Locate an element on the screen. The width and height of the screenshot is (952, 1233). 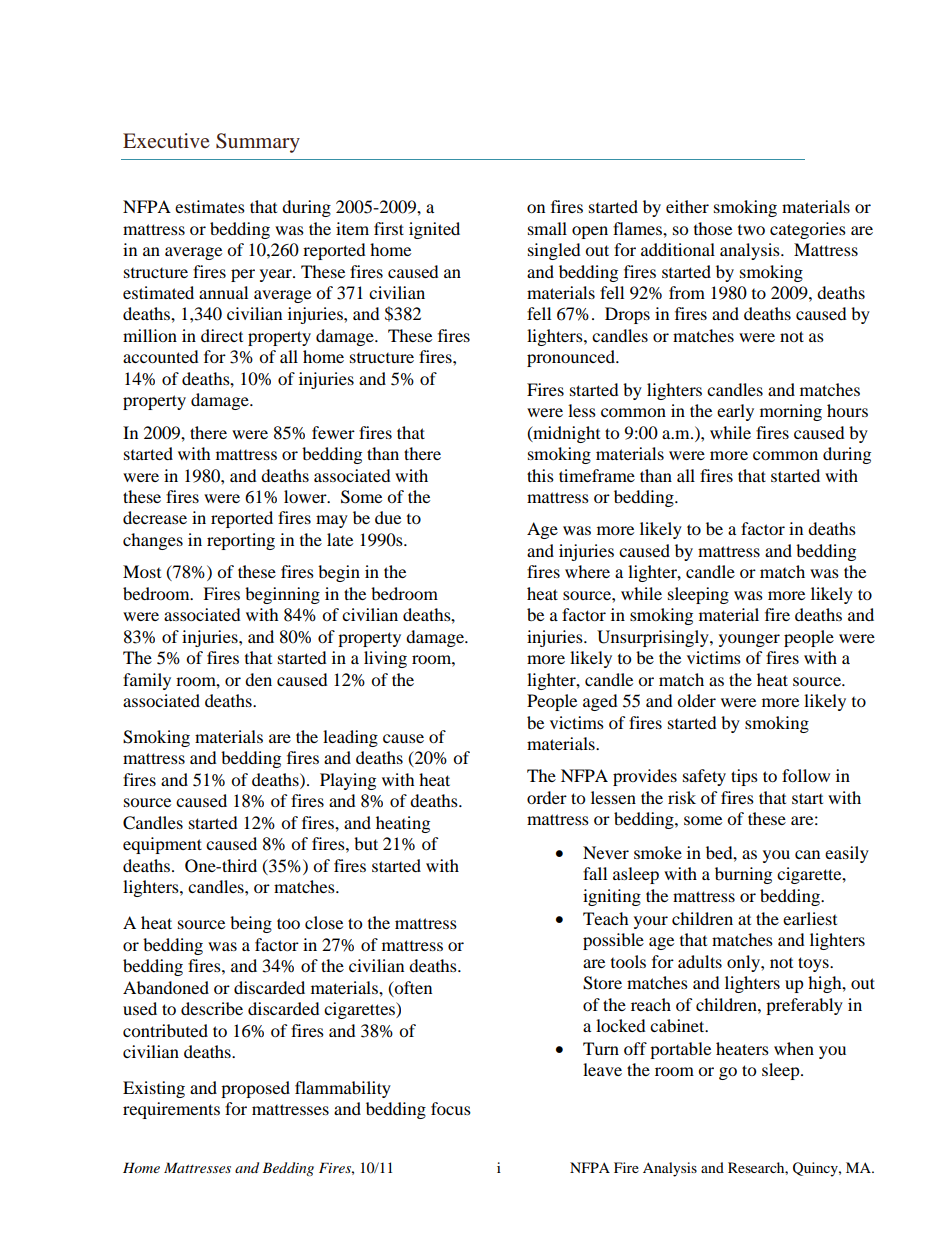
early is located at coordinates (735, 412).
